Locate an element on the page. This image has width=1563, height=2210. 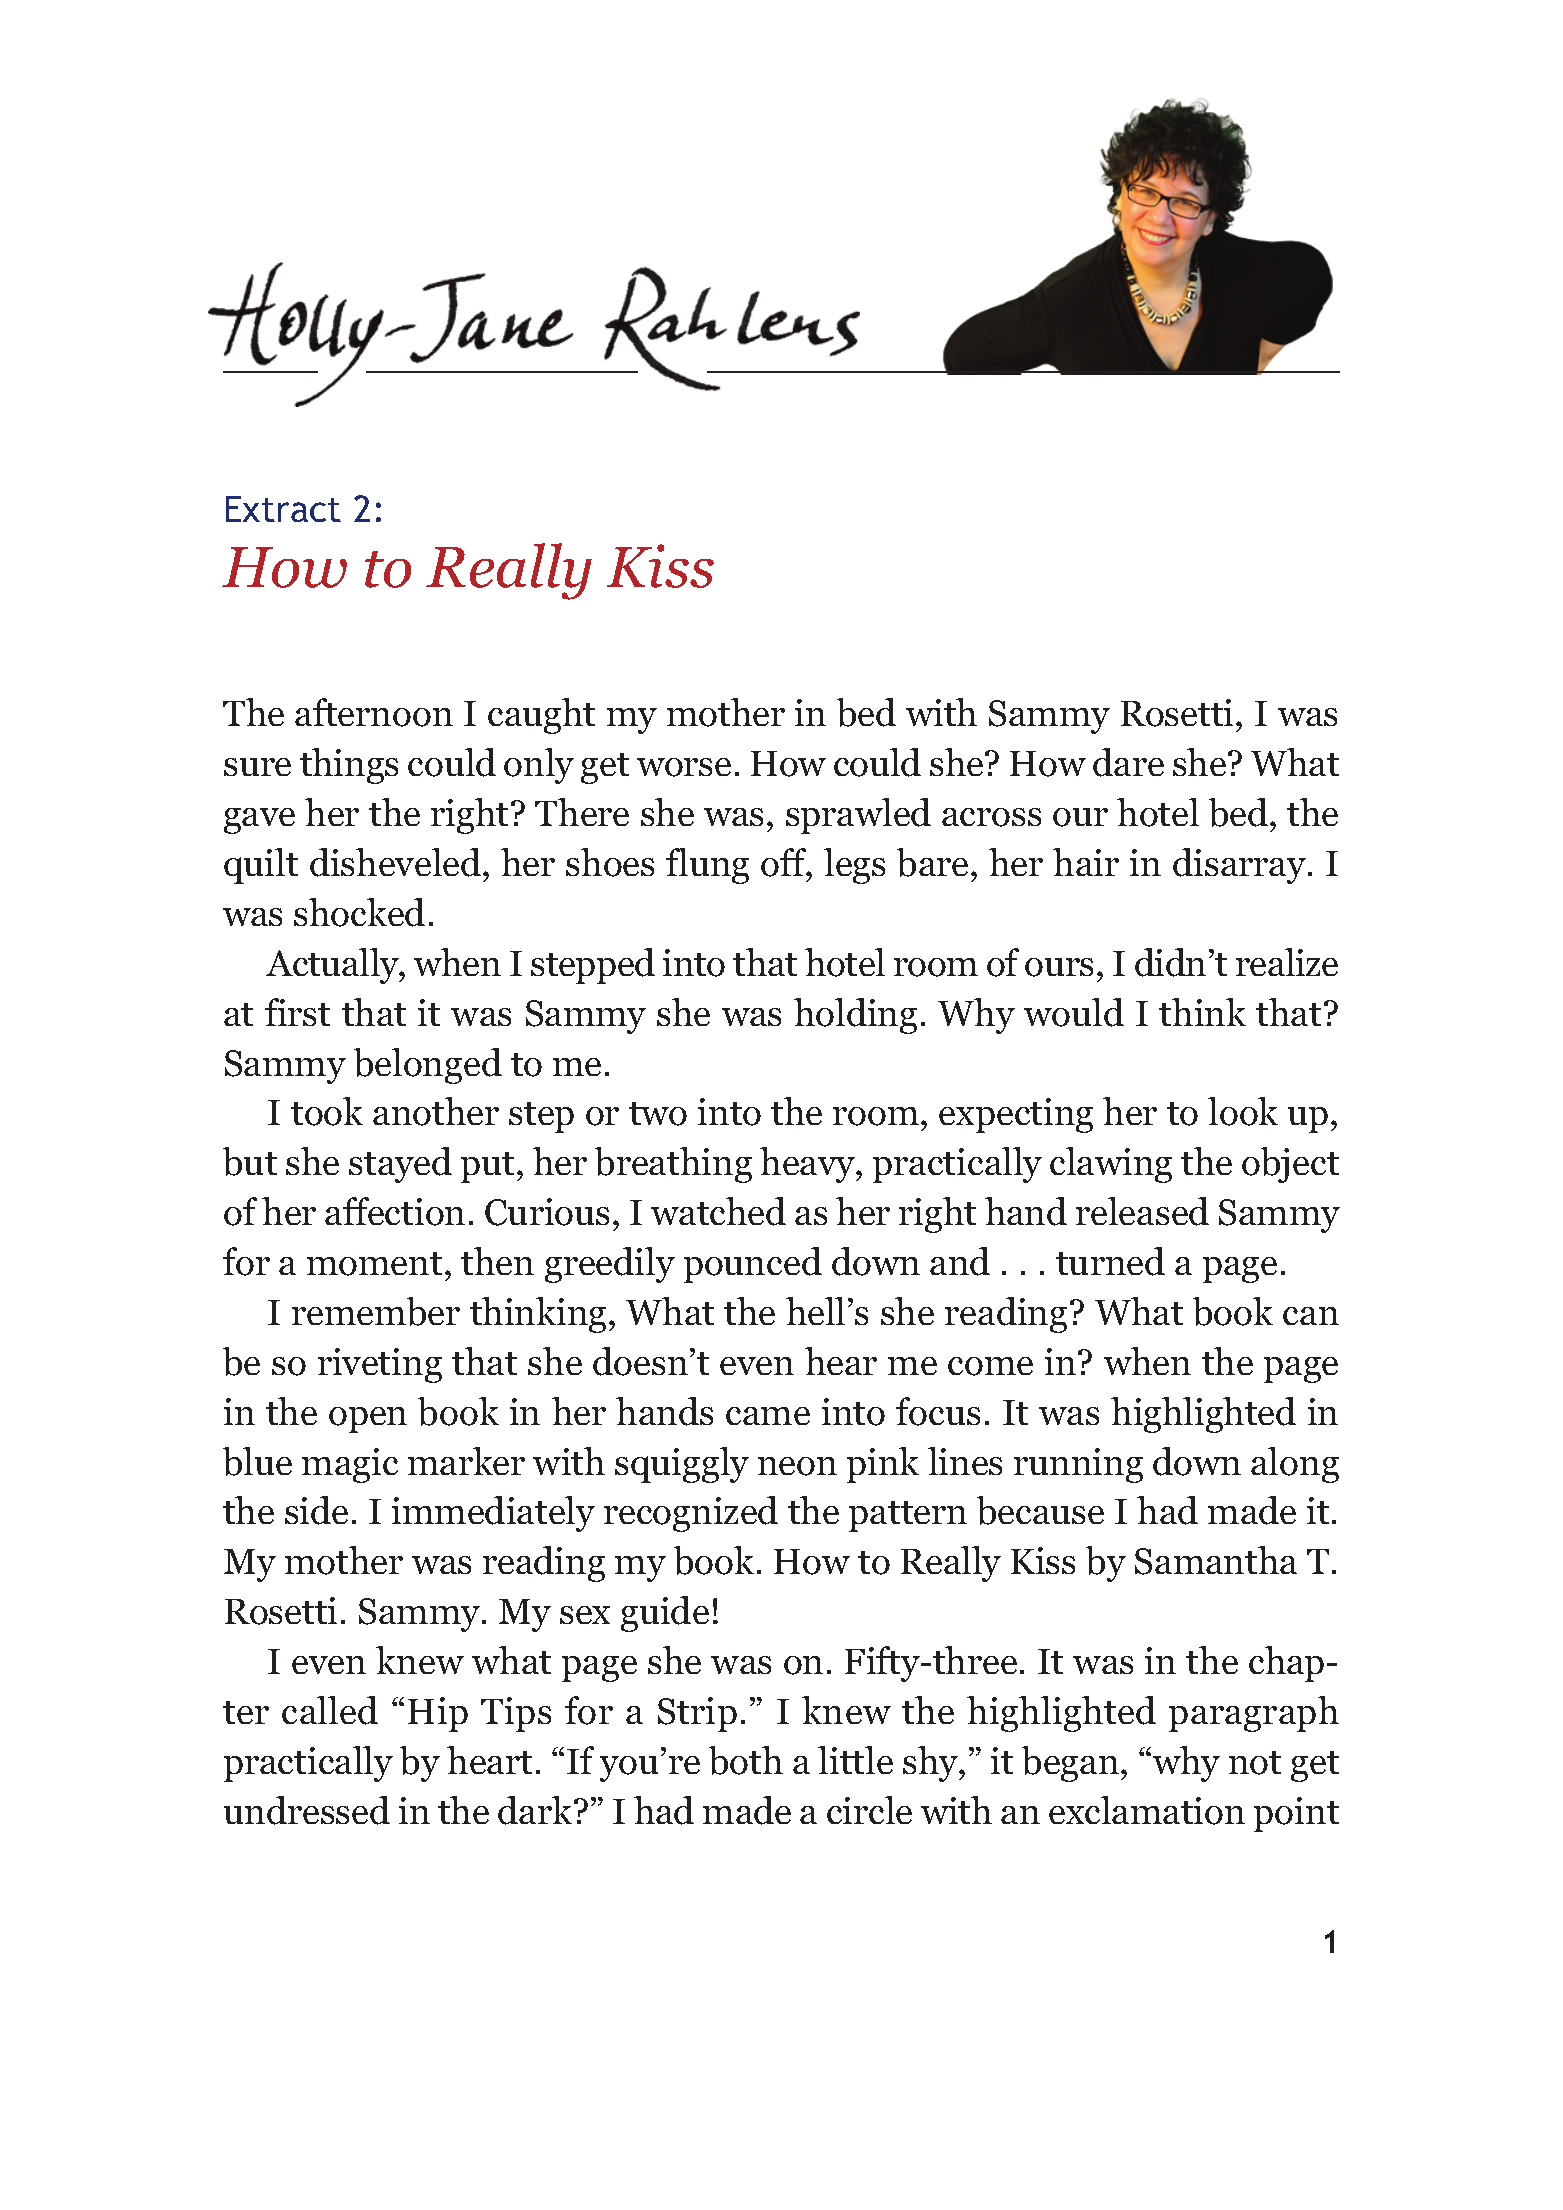
belonged is located at coordinates (428, 1066).
